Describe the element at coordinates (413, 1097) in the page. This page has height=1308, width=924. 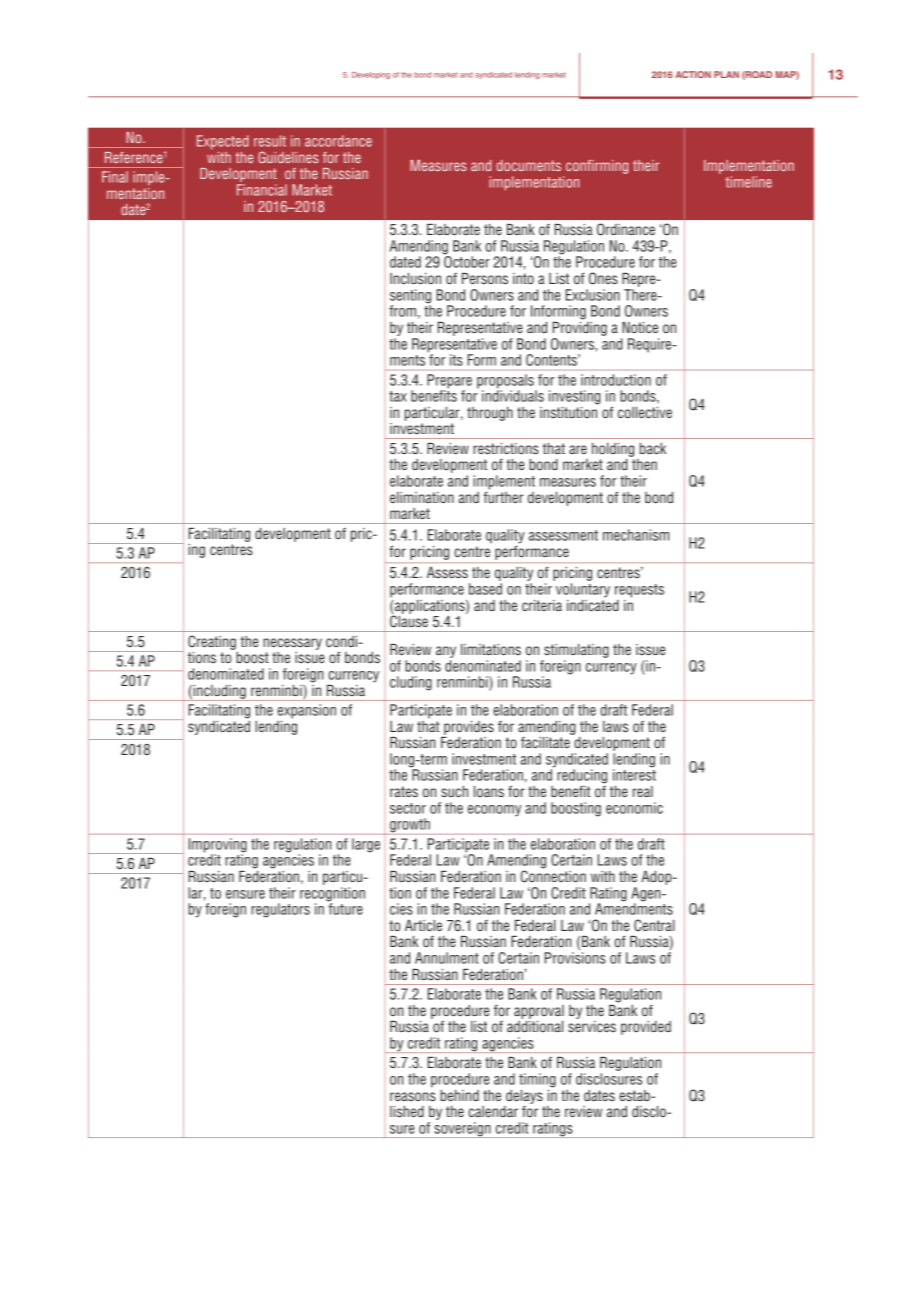
I see `reasons` at that location.
